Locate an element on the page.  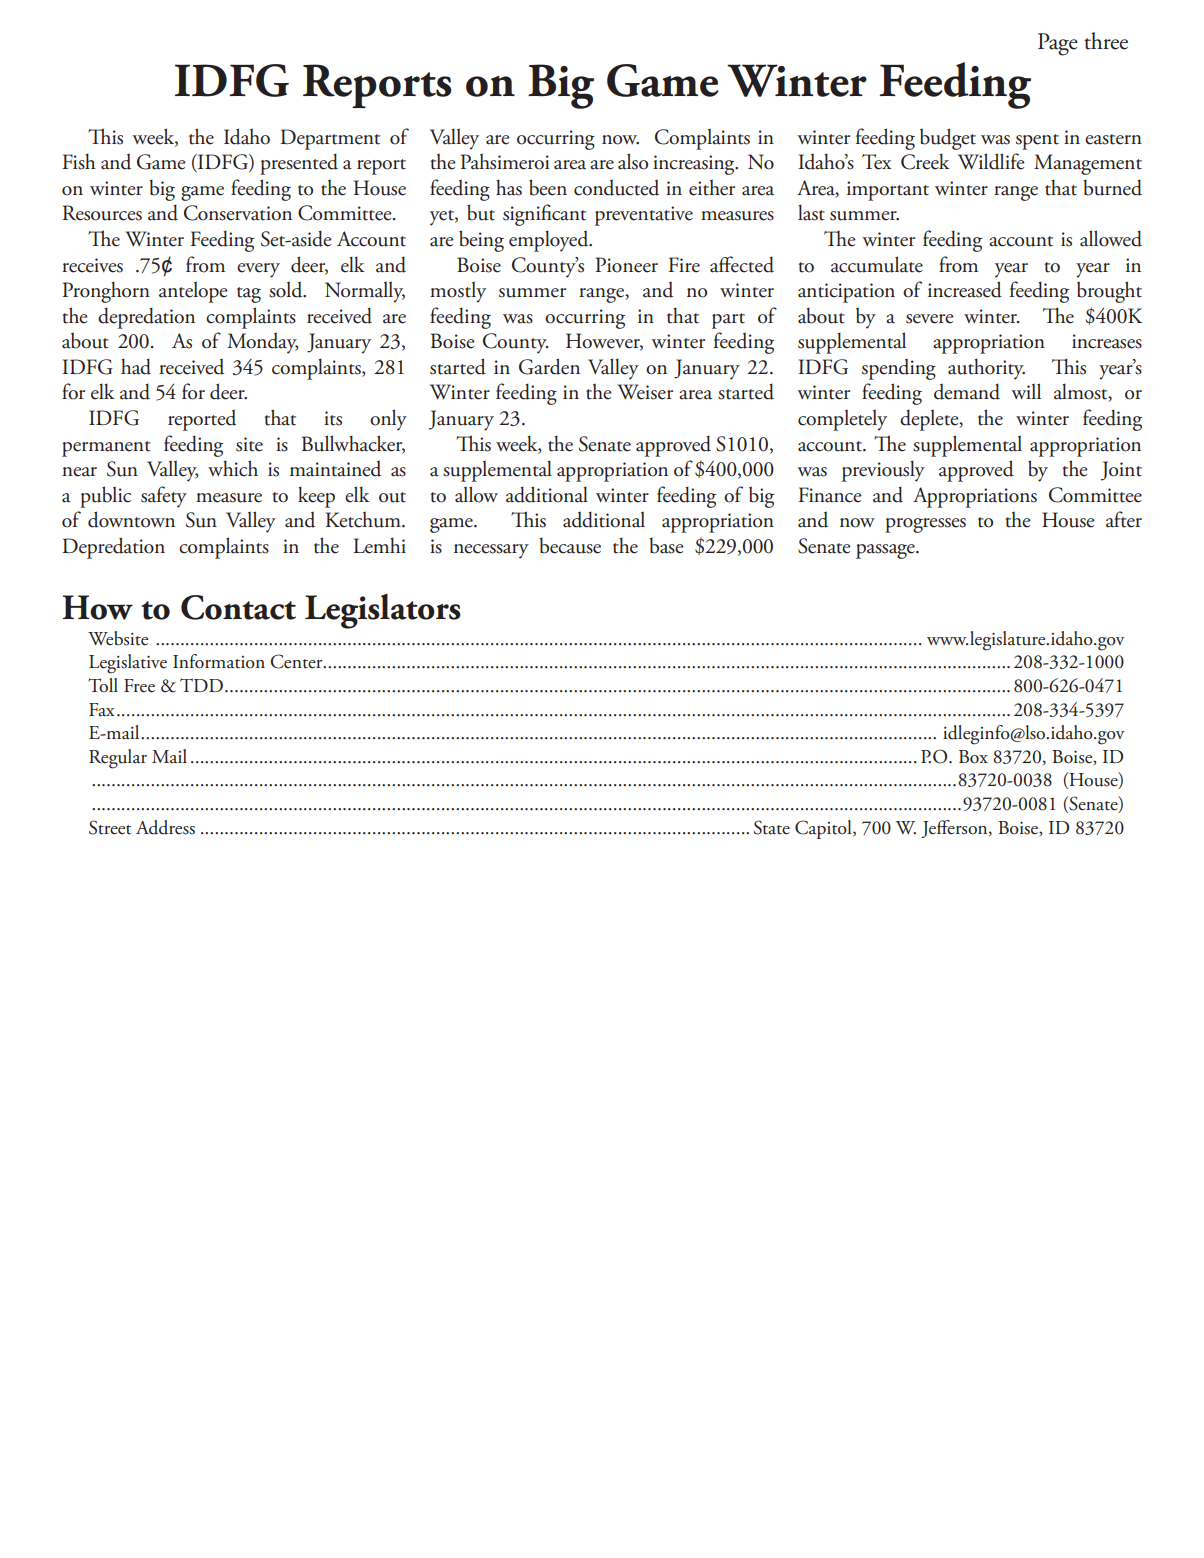
Street is located at coordinates (110, 827).
